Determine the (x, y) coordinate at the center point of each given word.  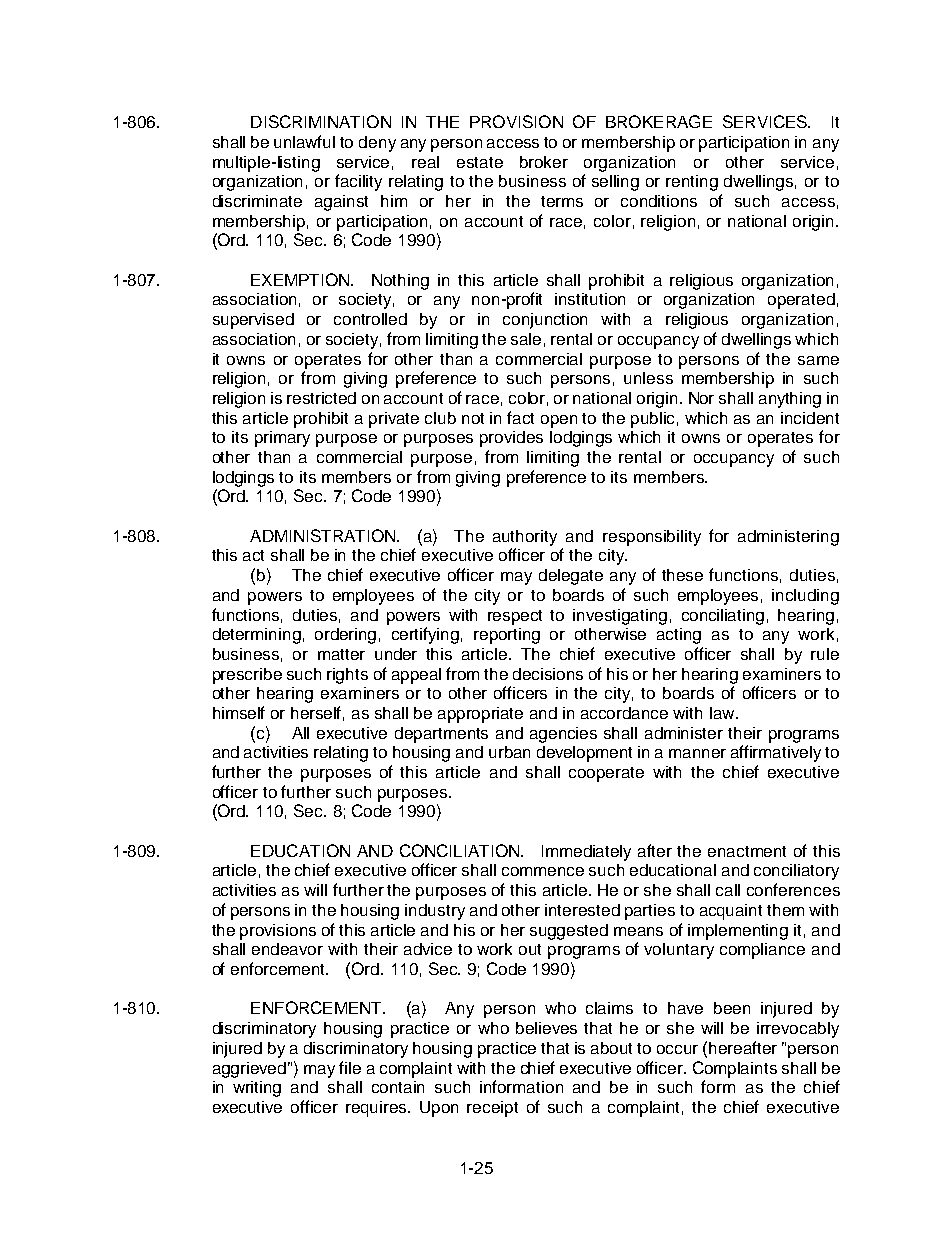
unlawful (304, 141)
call (728, 890)
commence (543, 871)
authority (525, 538)
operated (801, 301)
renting (692, 183)
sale (526, 339)
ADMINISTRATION (324, 535)
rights (347, 676)
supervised (253, 321)
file (350, 1067)
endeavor (287, 949)
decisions (548, 674)
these (682, 575)
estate (480, 162)
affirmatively (776, 753)
